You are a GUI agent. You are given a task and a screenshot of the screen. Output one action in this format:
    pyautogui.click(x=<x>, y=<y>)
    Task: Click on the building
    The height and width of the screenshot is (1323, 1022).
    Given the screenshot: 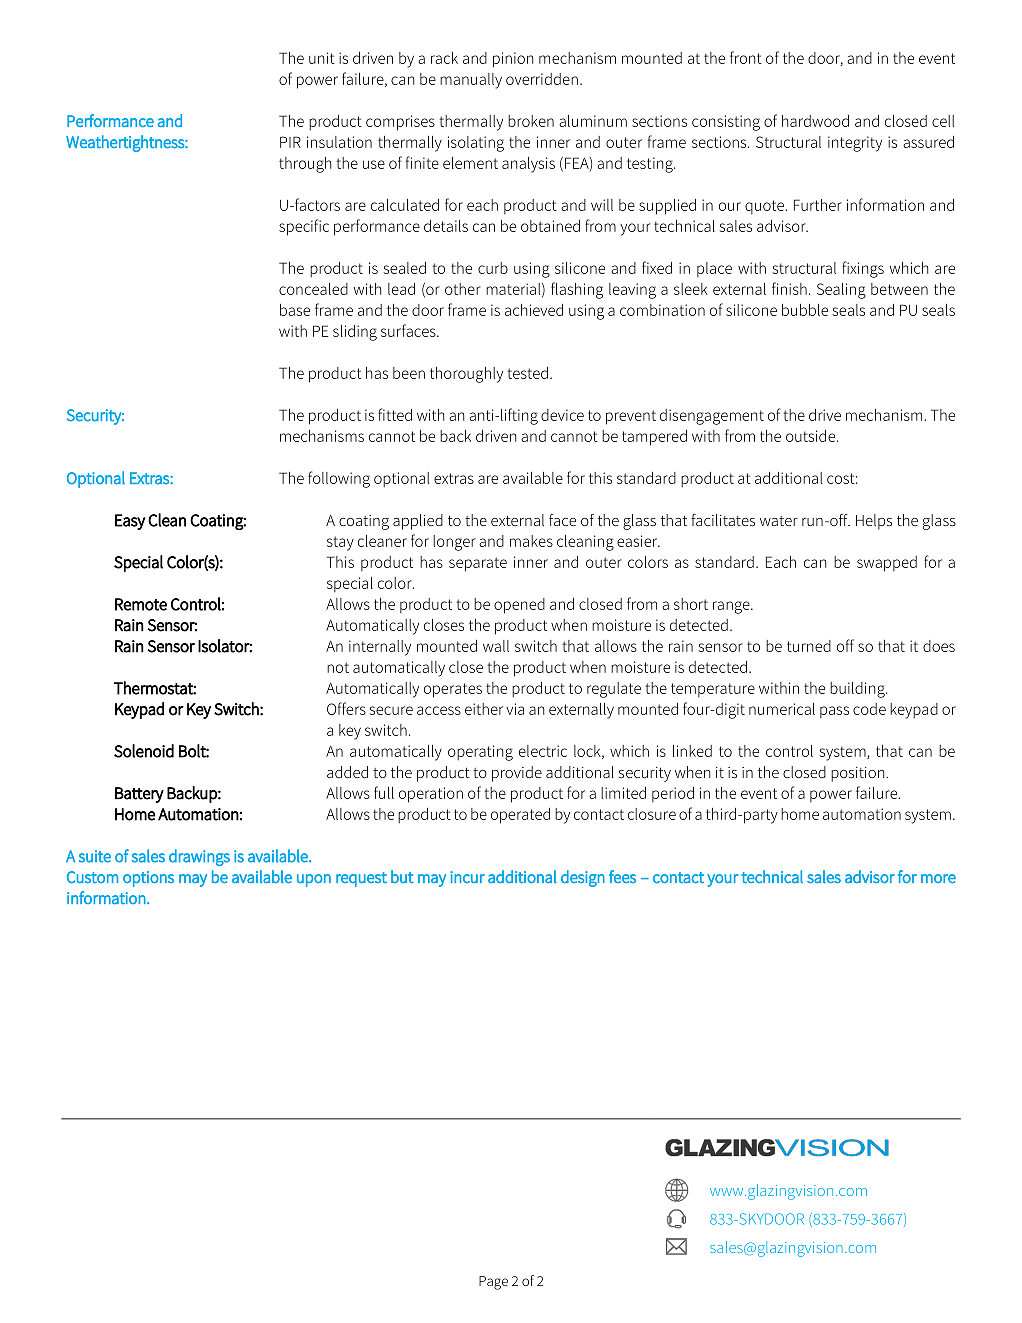 What is the action you would take?
    pyautogui.click(x=858, y=690)
